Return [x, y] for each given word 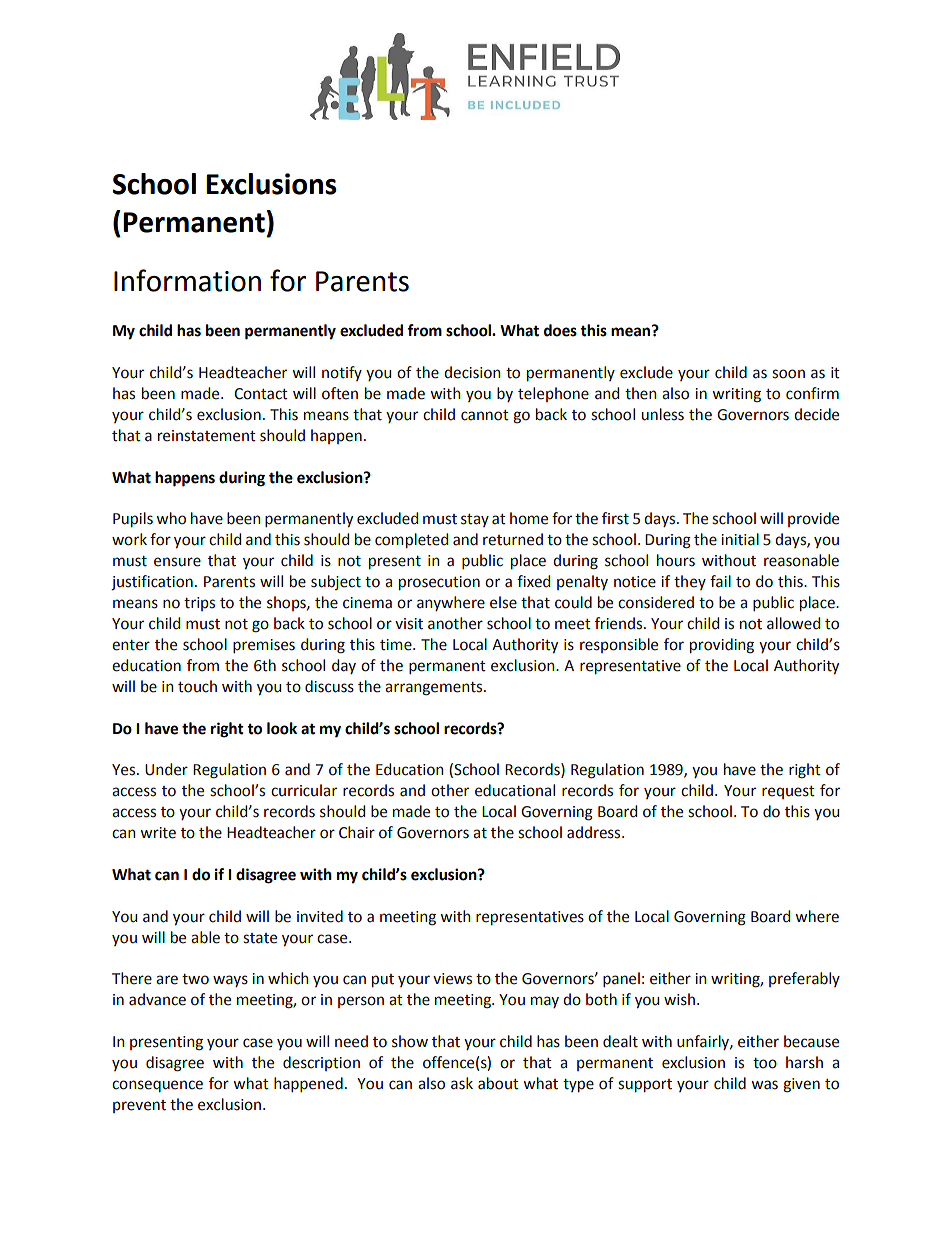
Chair [357, 832]
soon [788, 374]
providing [722, 646]
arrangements [435, 689]
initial [740, 539]
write [158, 833]
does [560, 330]
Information [187, 280]
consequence [157, 1086]
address [595, 832]
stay [475, 520]
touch [197, 686]
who [171, 518]
